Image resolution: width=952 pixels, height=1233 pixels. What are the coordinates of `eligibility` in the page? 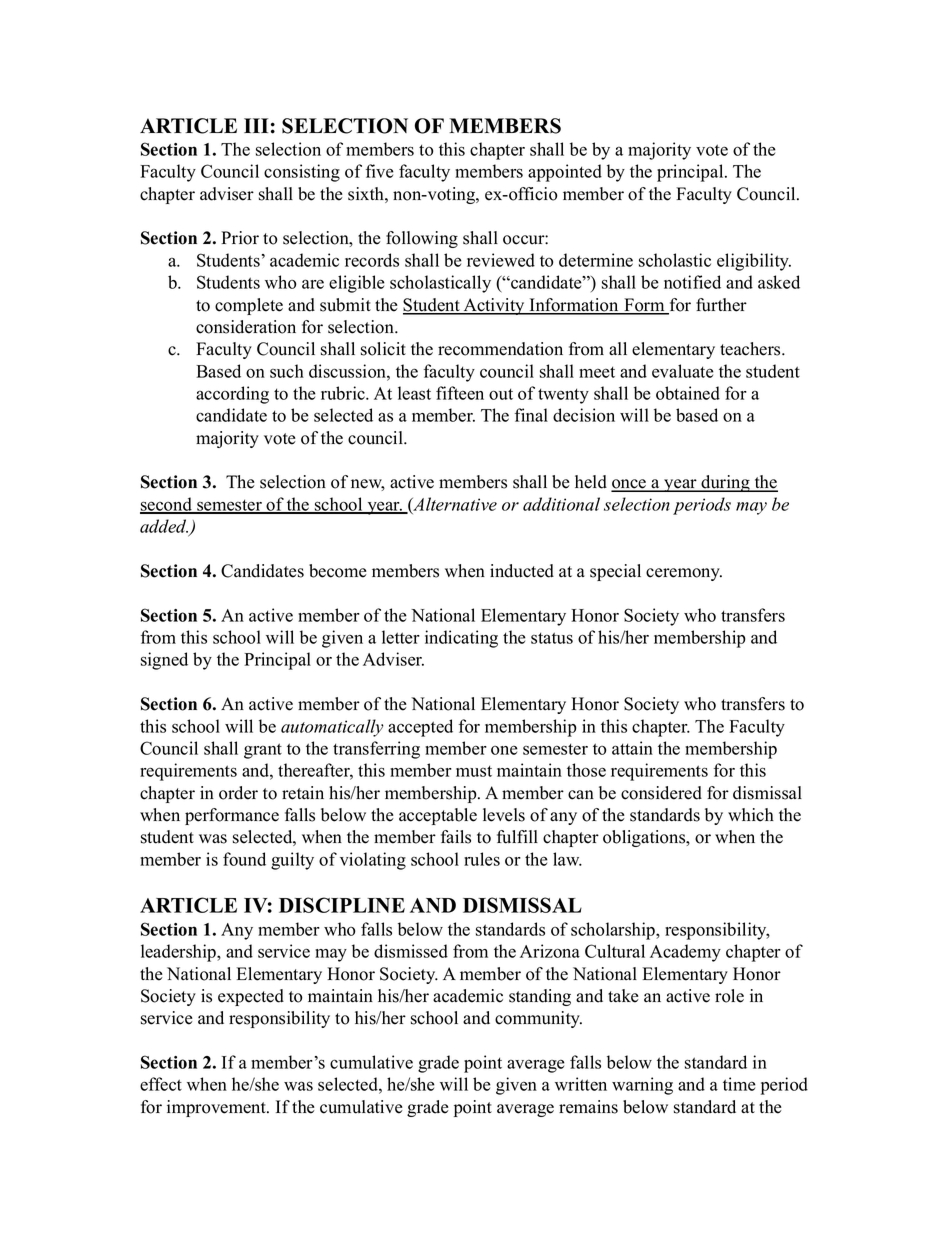 It's located at (754, 262).
